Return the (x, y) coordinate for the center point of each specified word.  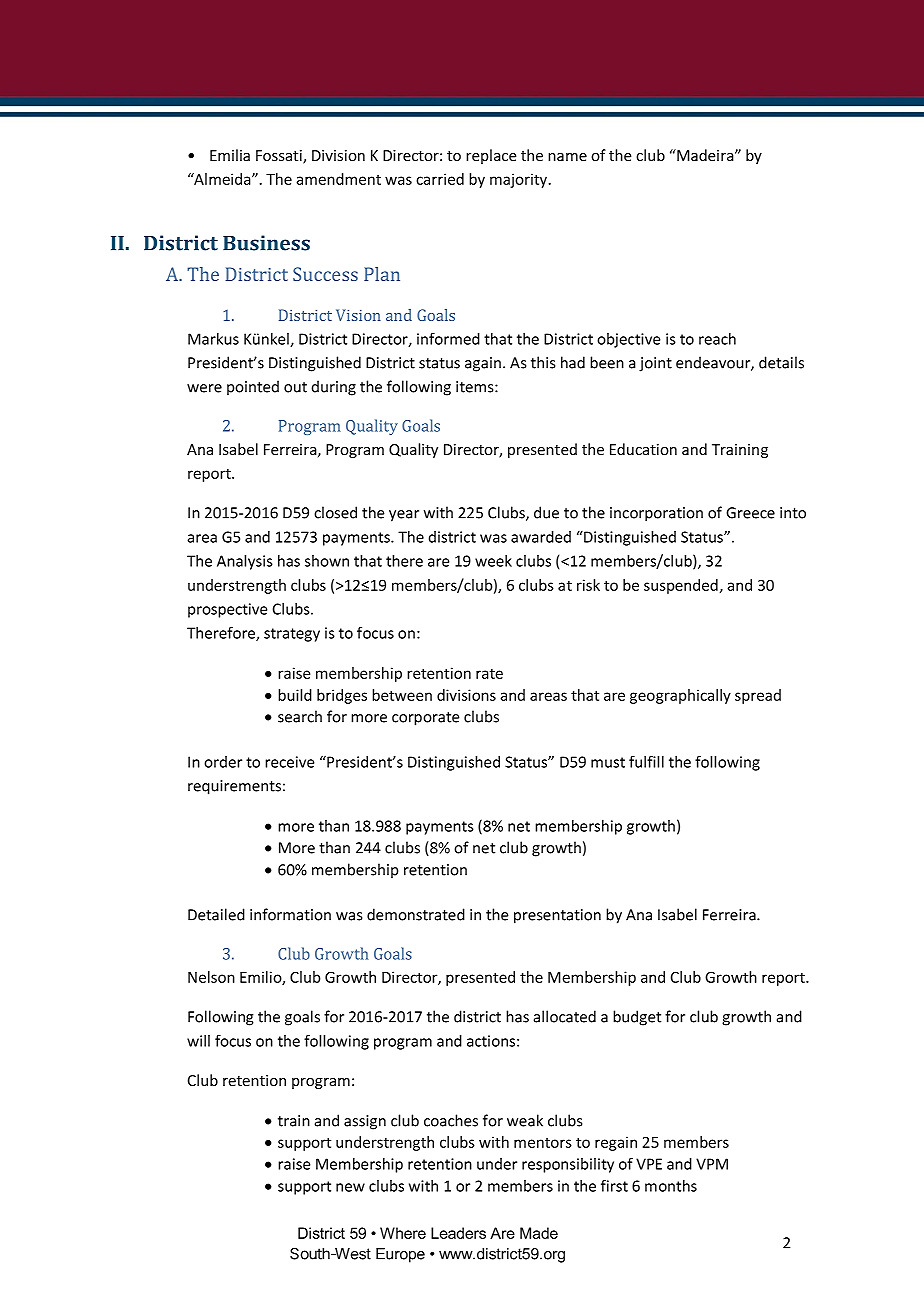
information (290, 914)
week (493, 561)
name (567, 157)
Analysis (245, 562)
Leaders (458, 1233)
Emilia (230, 155)
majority (520, 180)
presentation (557, 916)
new (350, 1187)
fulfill (646, 761)
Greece (750, 513)
